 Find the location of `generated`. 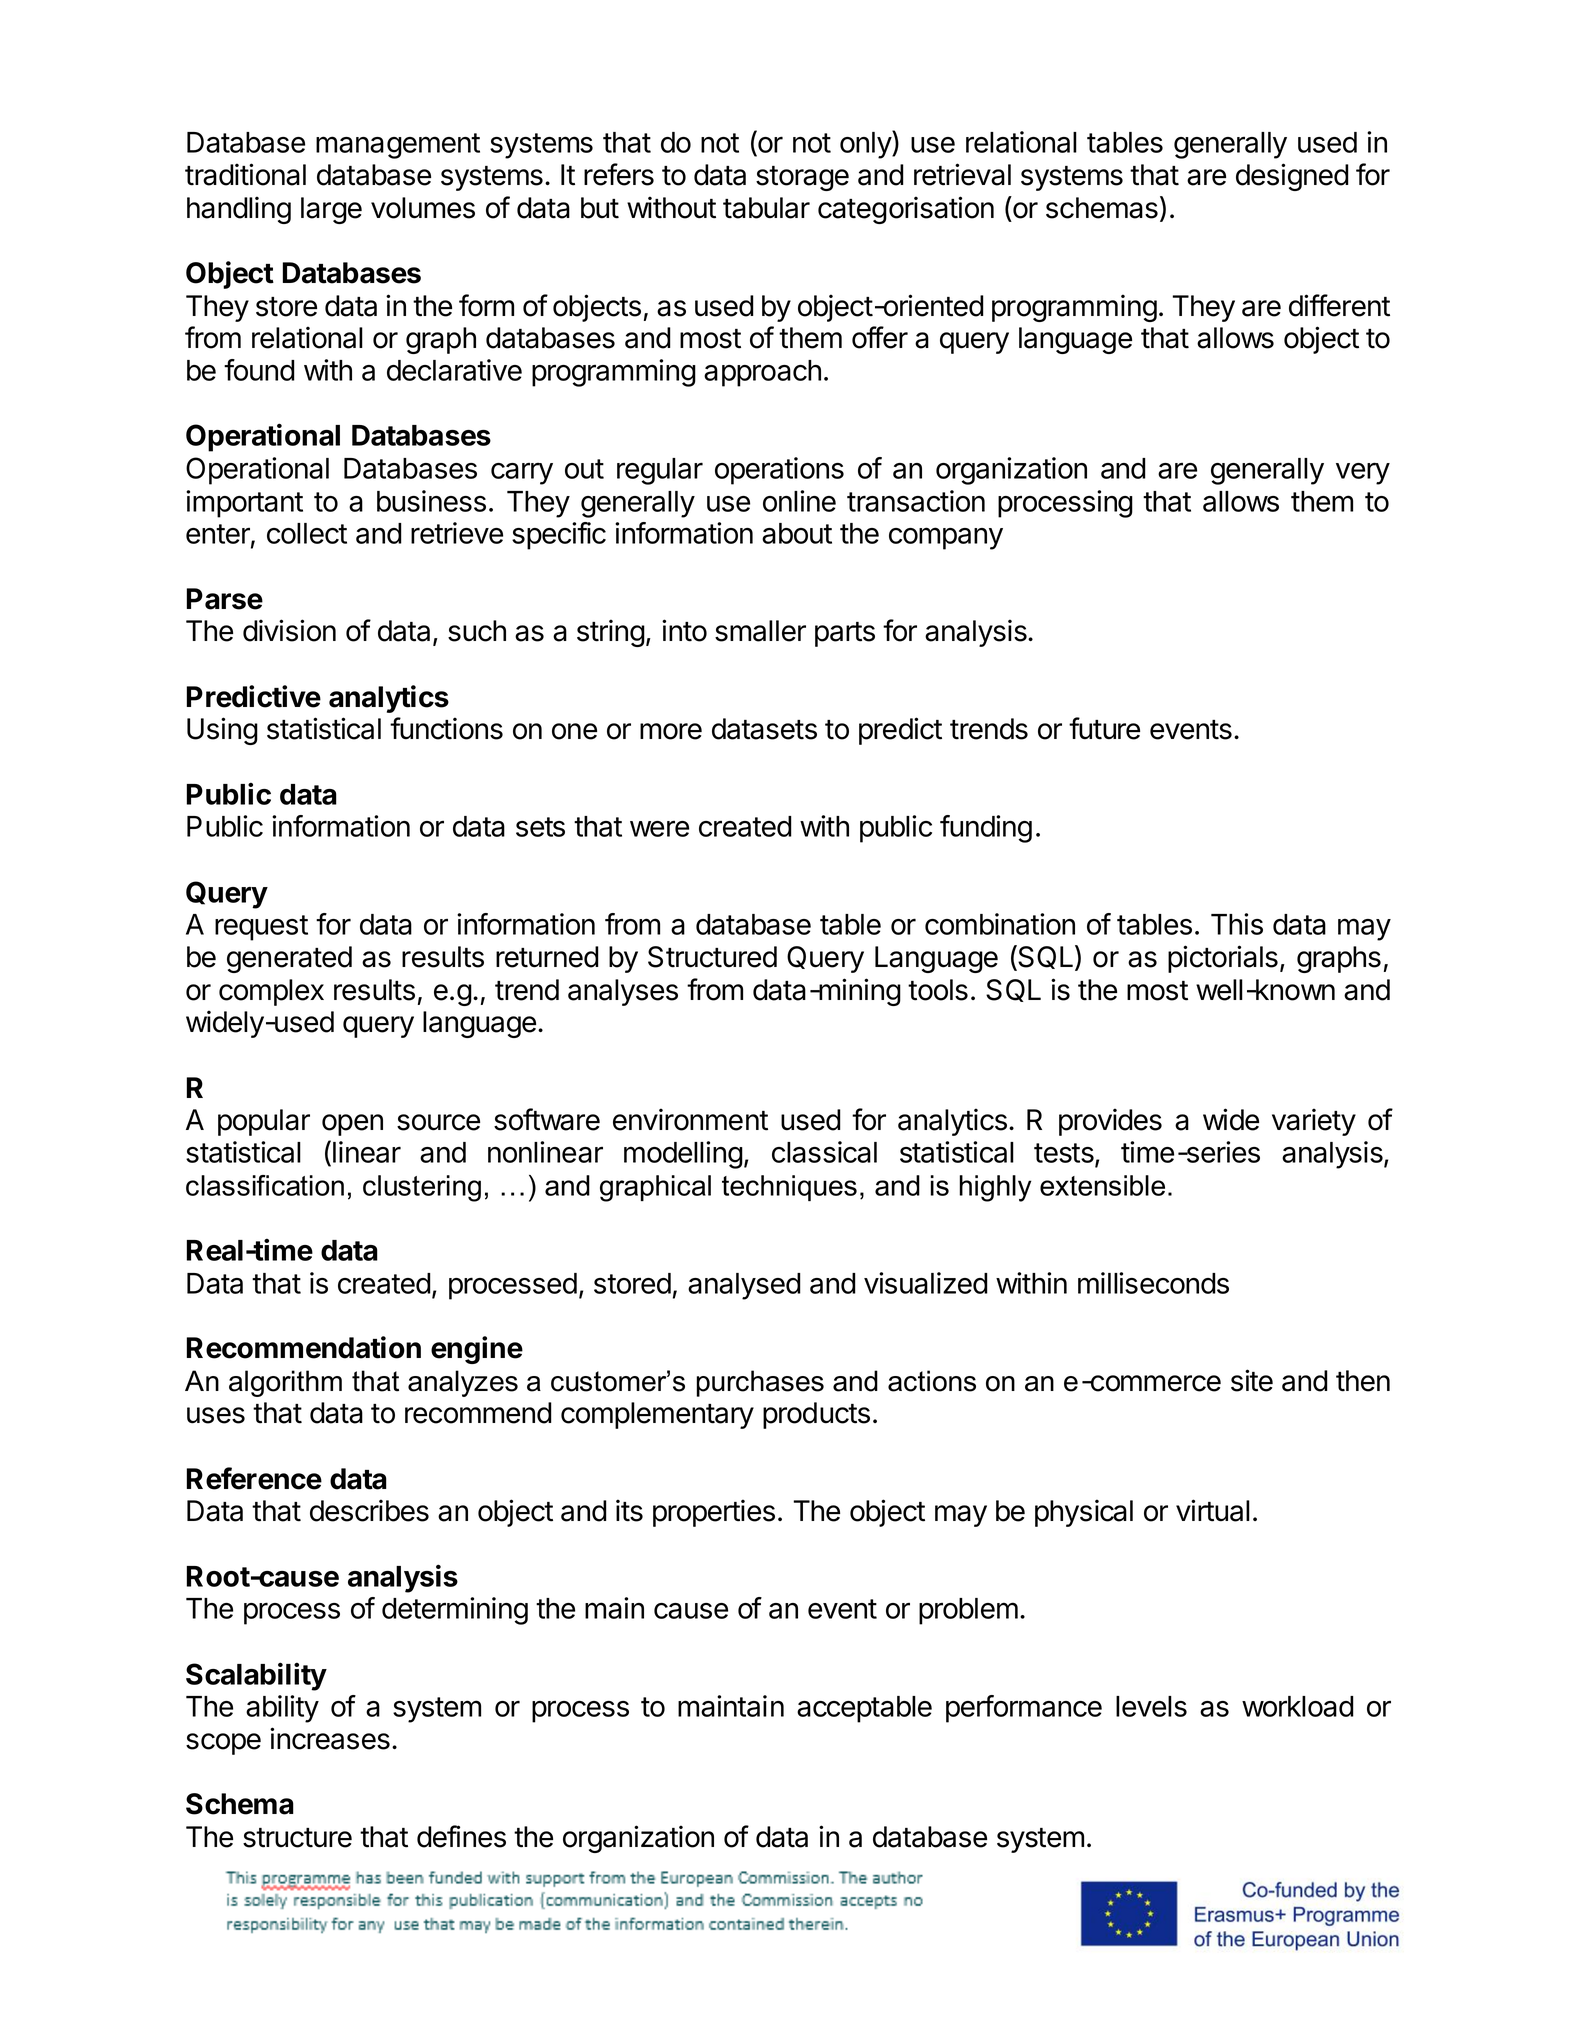

generated is located at coordinates (289, 959).
